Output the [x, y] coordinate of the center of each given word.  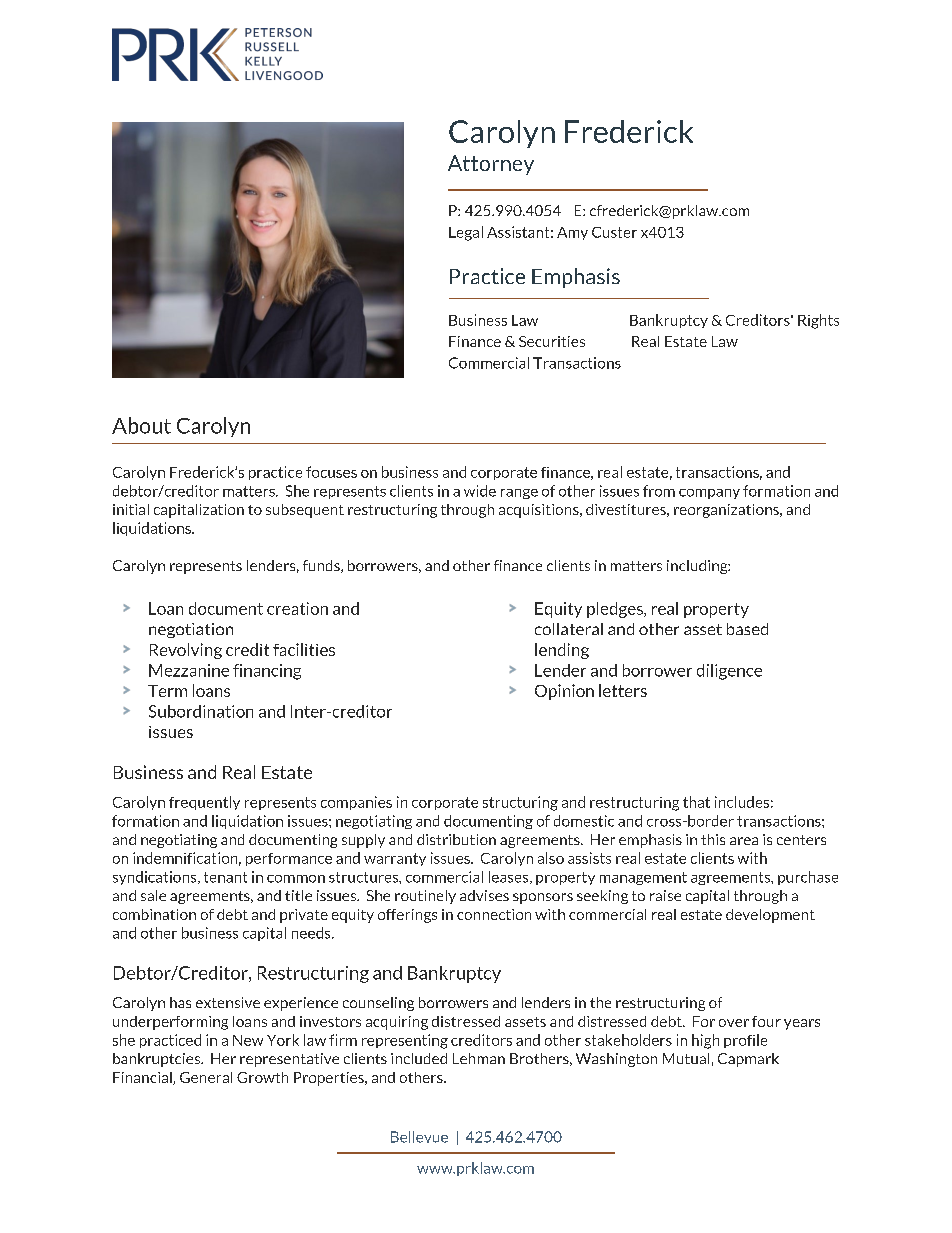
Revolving [186, 651]
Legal [466, 233]
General [206, 1077]
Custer [614, 232]
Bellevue [419, 1137]
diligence [729, 672]
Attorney [491, 165]
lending [562, 651]
